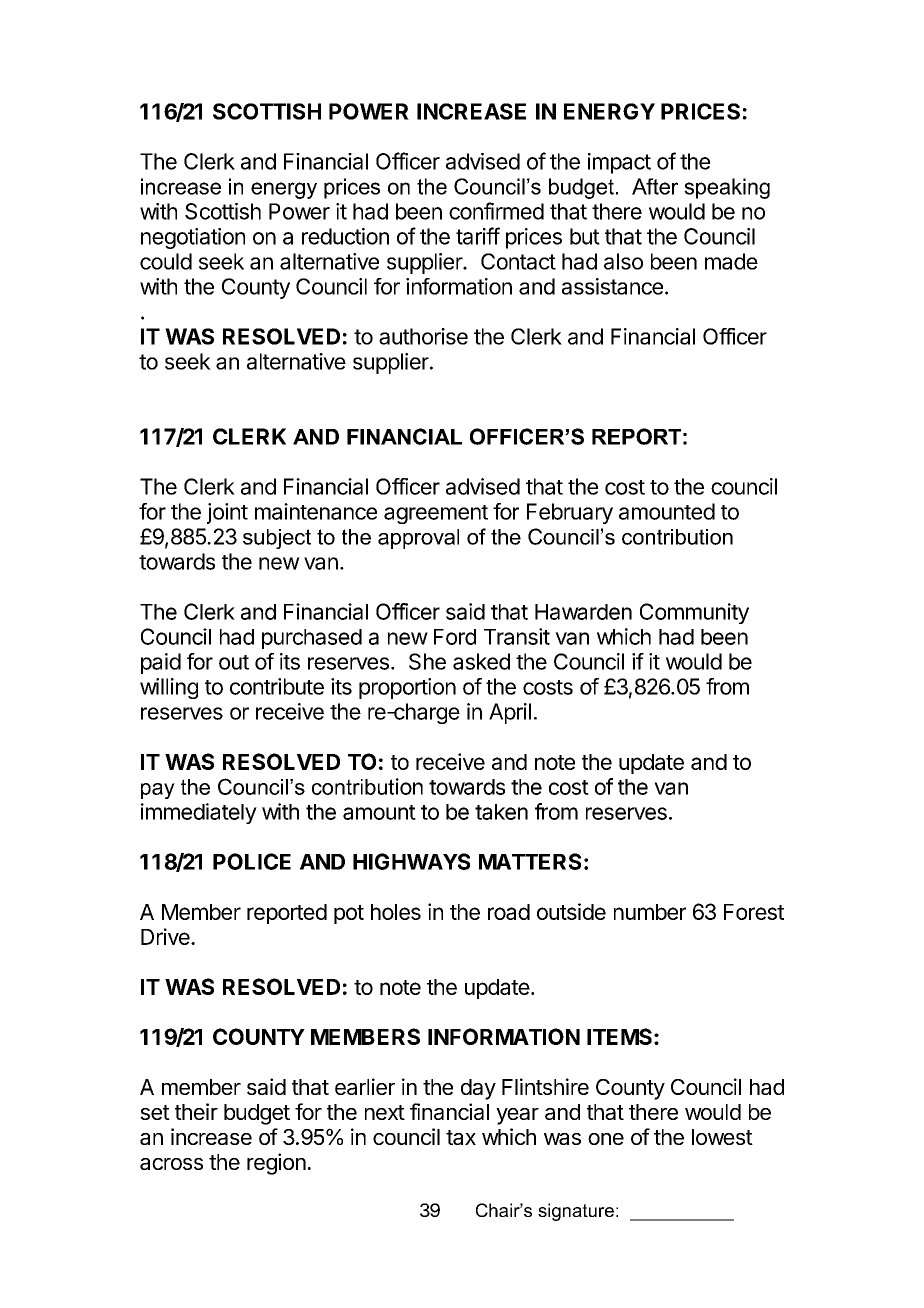 This page has width=924, height=1308. What do you see at coordinates (193, 238) in the page?
I see `negotiation` at bounding box center [193, 238].
